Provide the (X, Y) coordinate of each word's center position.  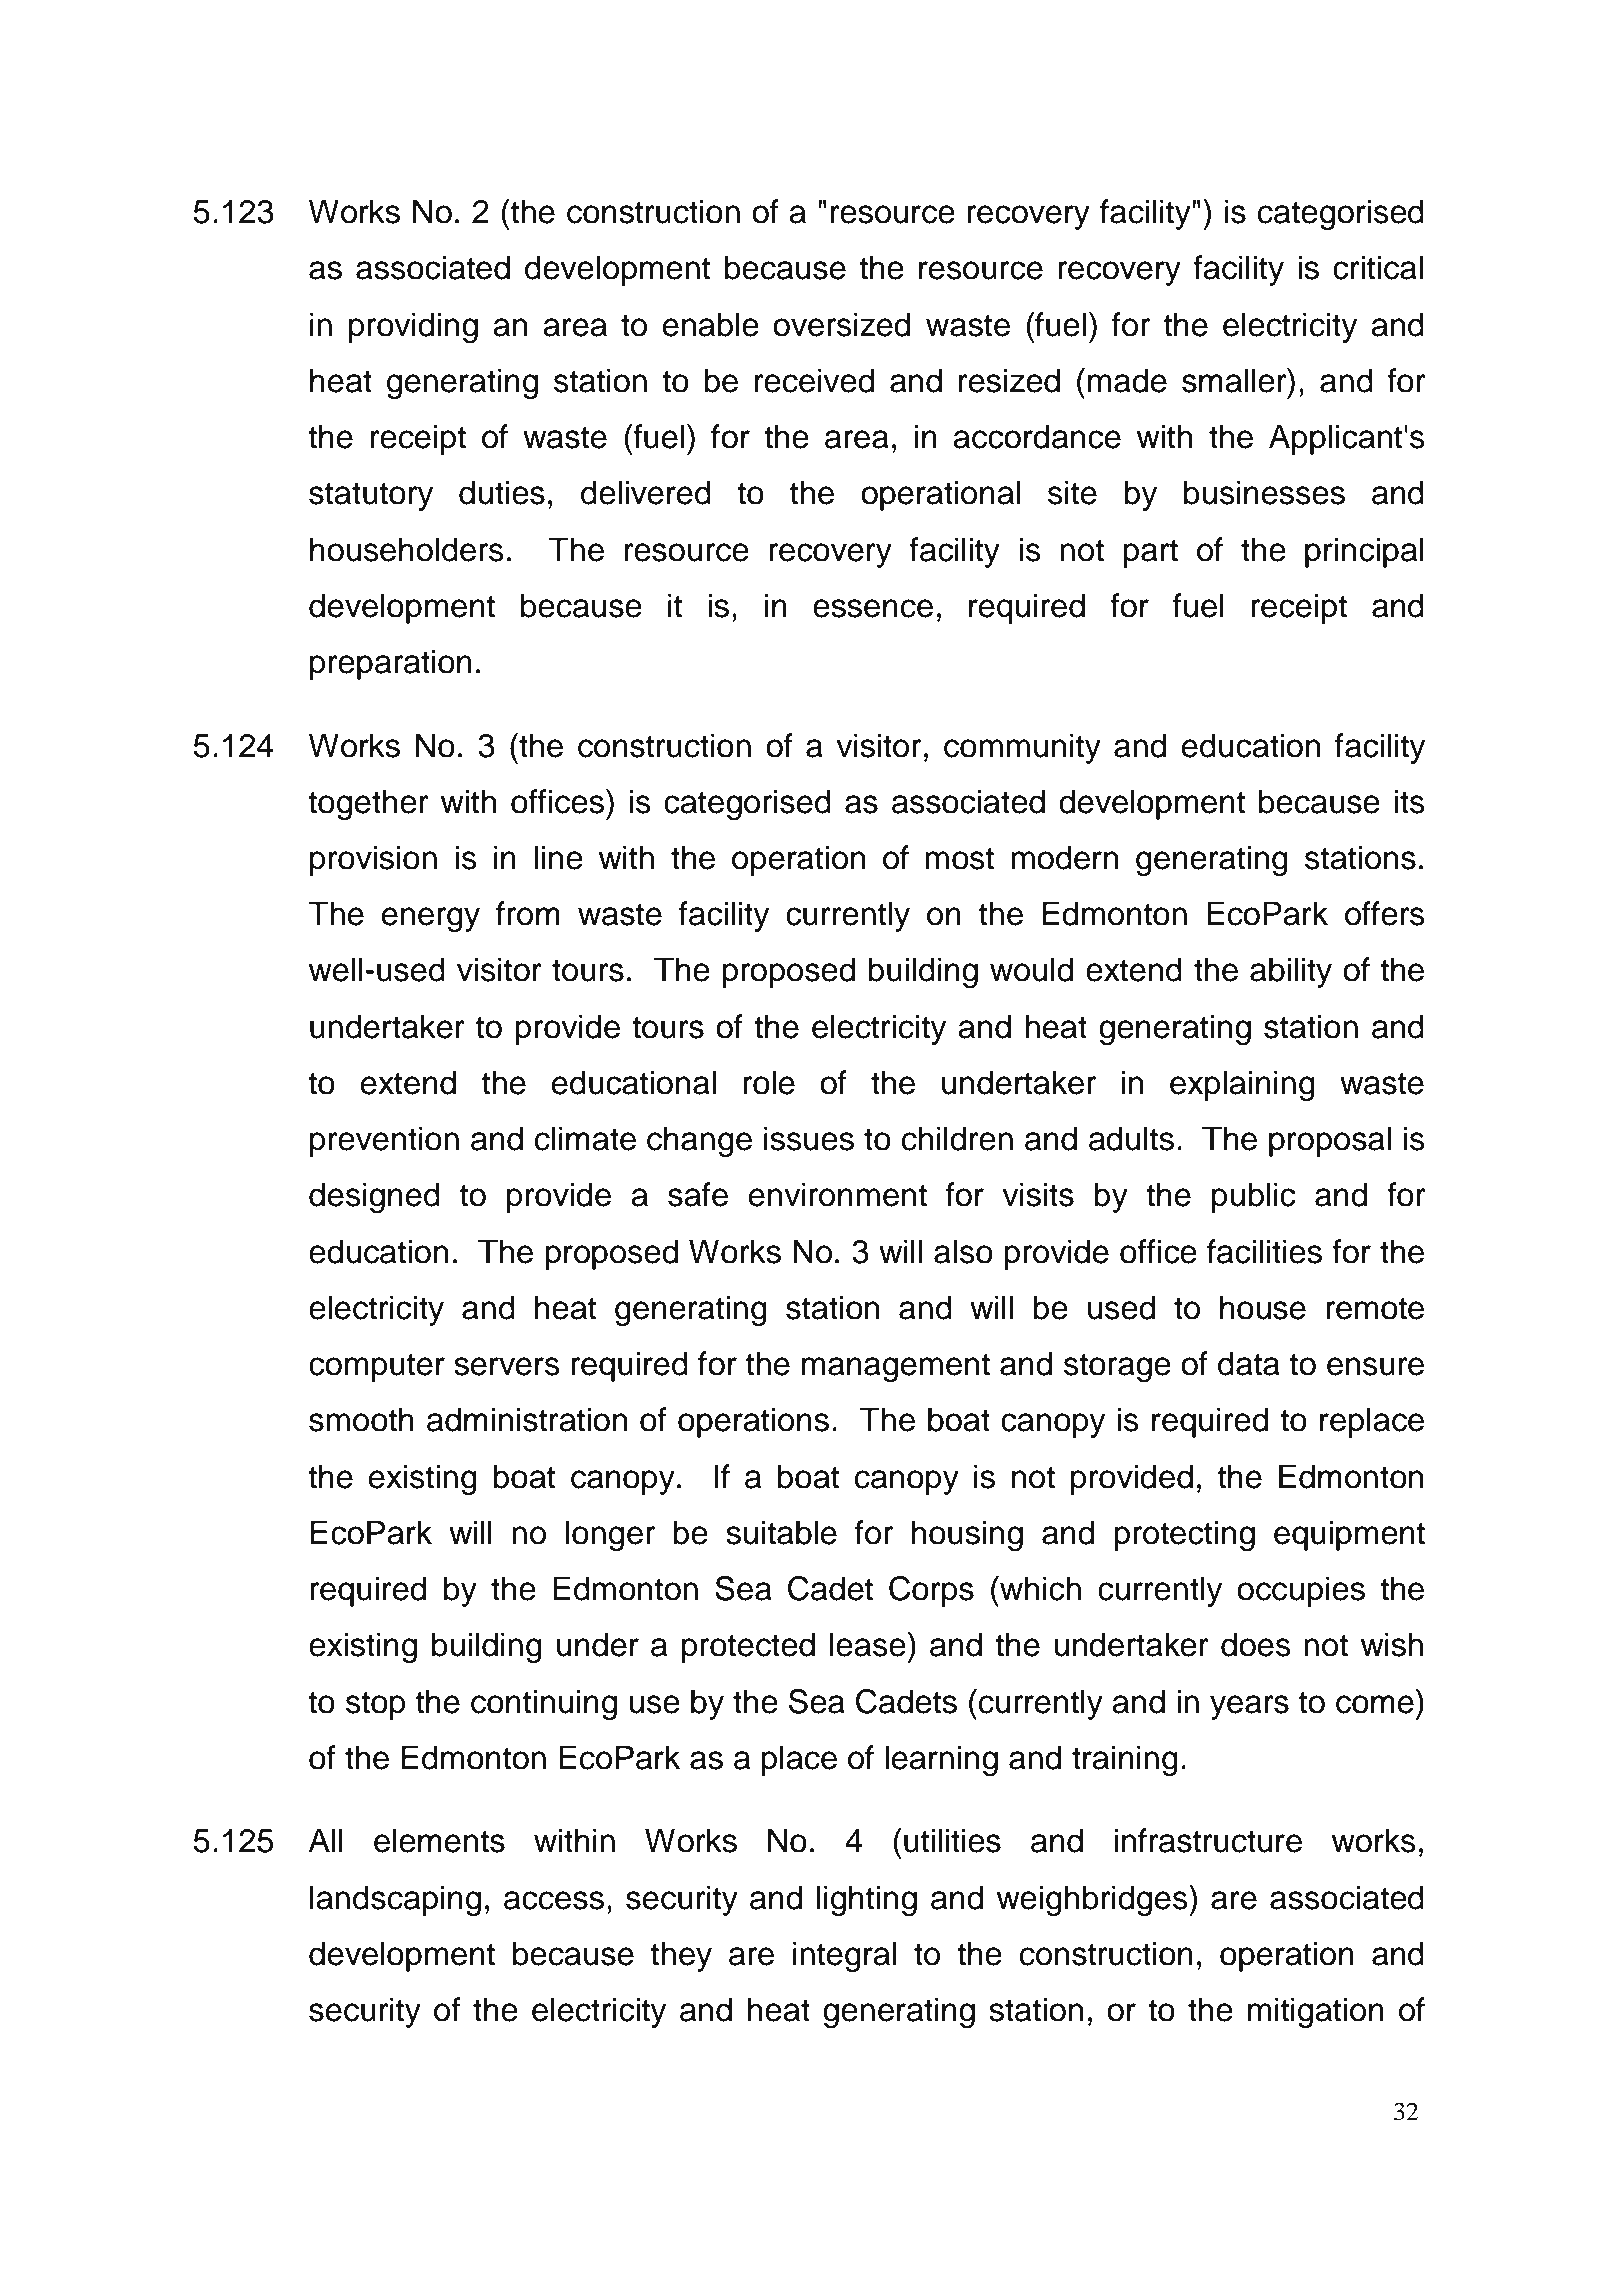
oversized (841, 324)
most (959, 858)
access (554, 1900)
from (528, 913)
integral (844, 1956)
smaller (1235, 380)
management (896, 1367)
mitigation (1316, 2012)
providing (413, 327)
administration (527, 1419)
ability (1291, 972)
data (1249, 1363)
